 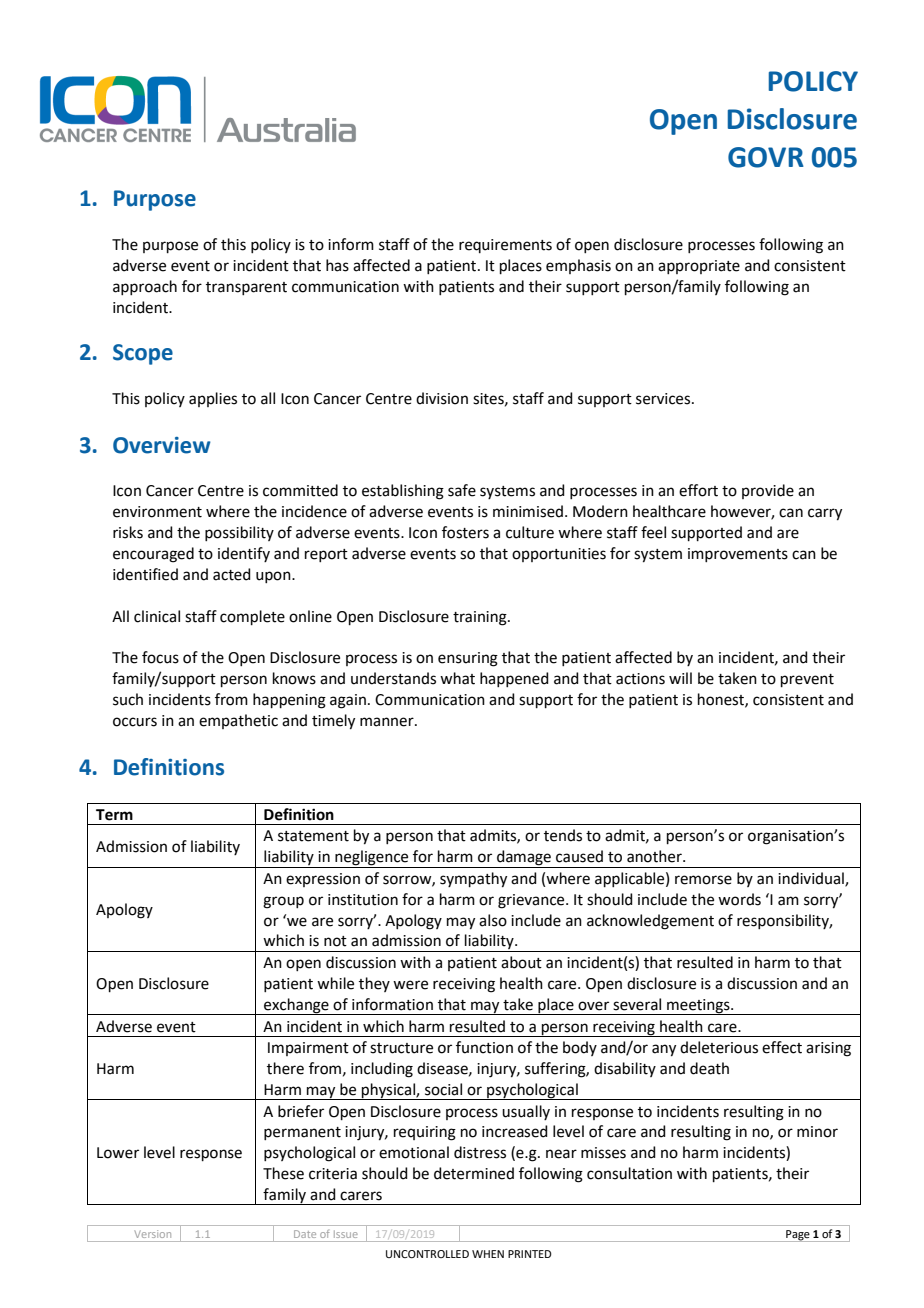 What do you see at coordinates (739, 899) in the image?
I see `words` at bounding box center [739, 899].
